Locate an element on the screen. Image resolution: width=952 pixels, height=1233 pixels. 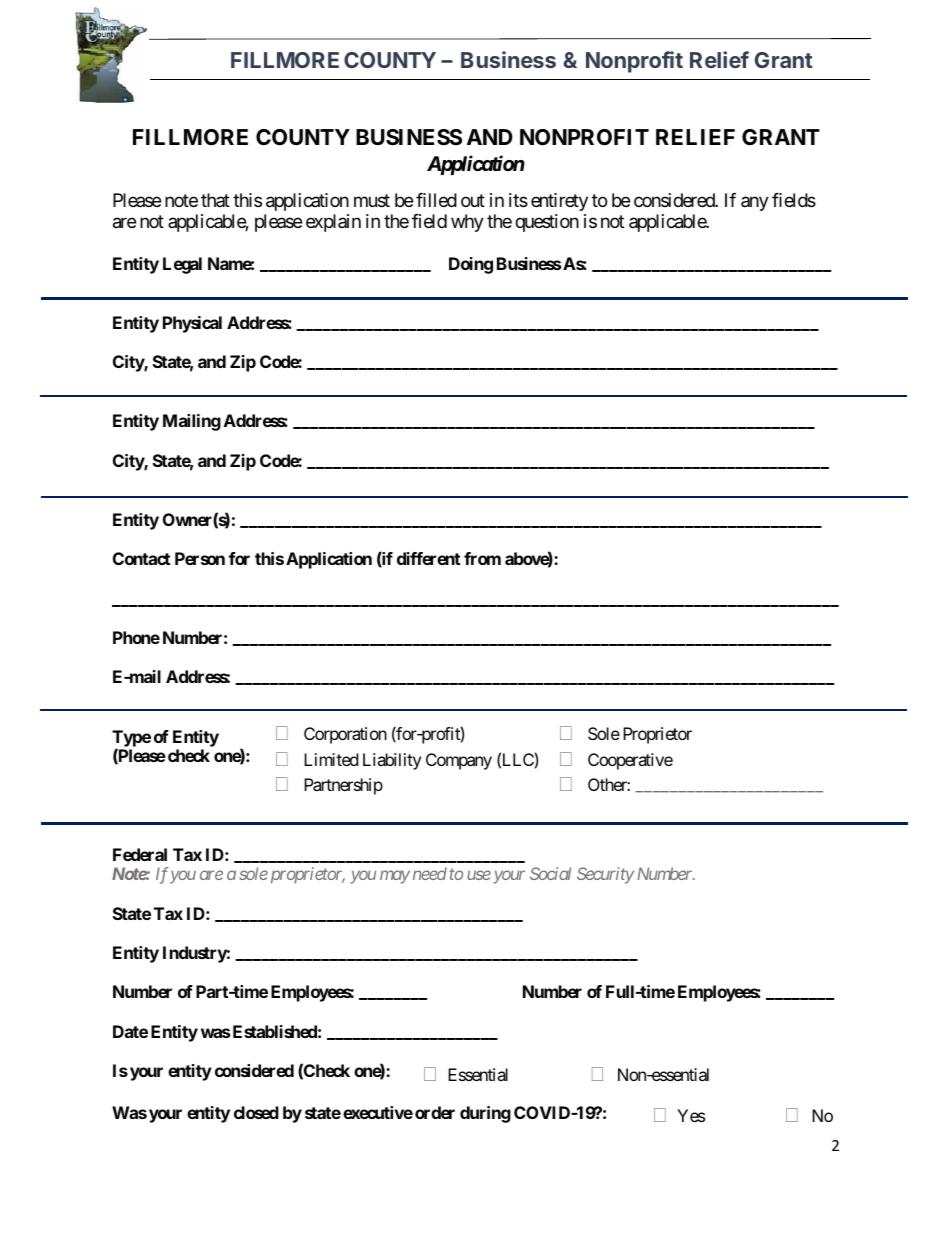
Contact is located at coordinates (141, 558).
